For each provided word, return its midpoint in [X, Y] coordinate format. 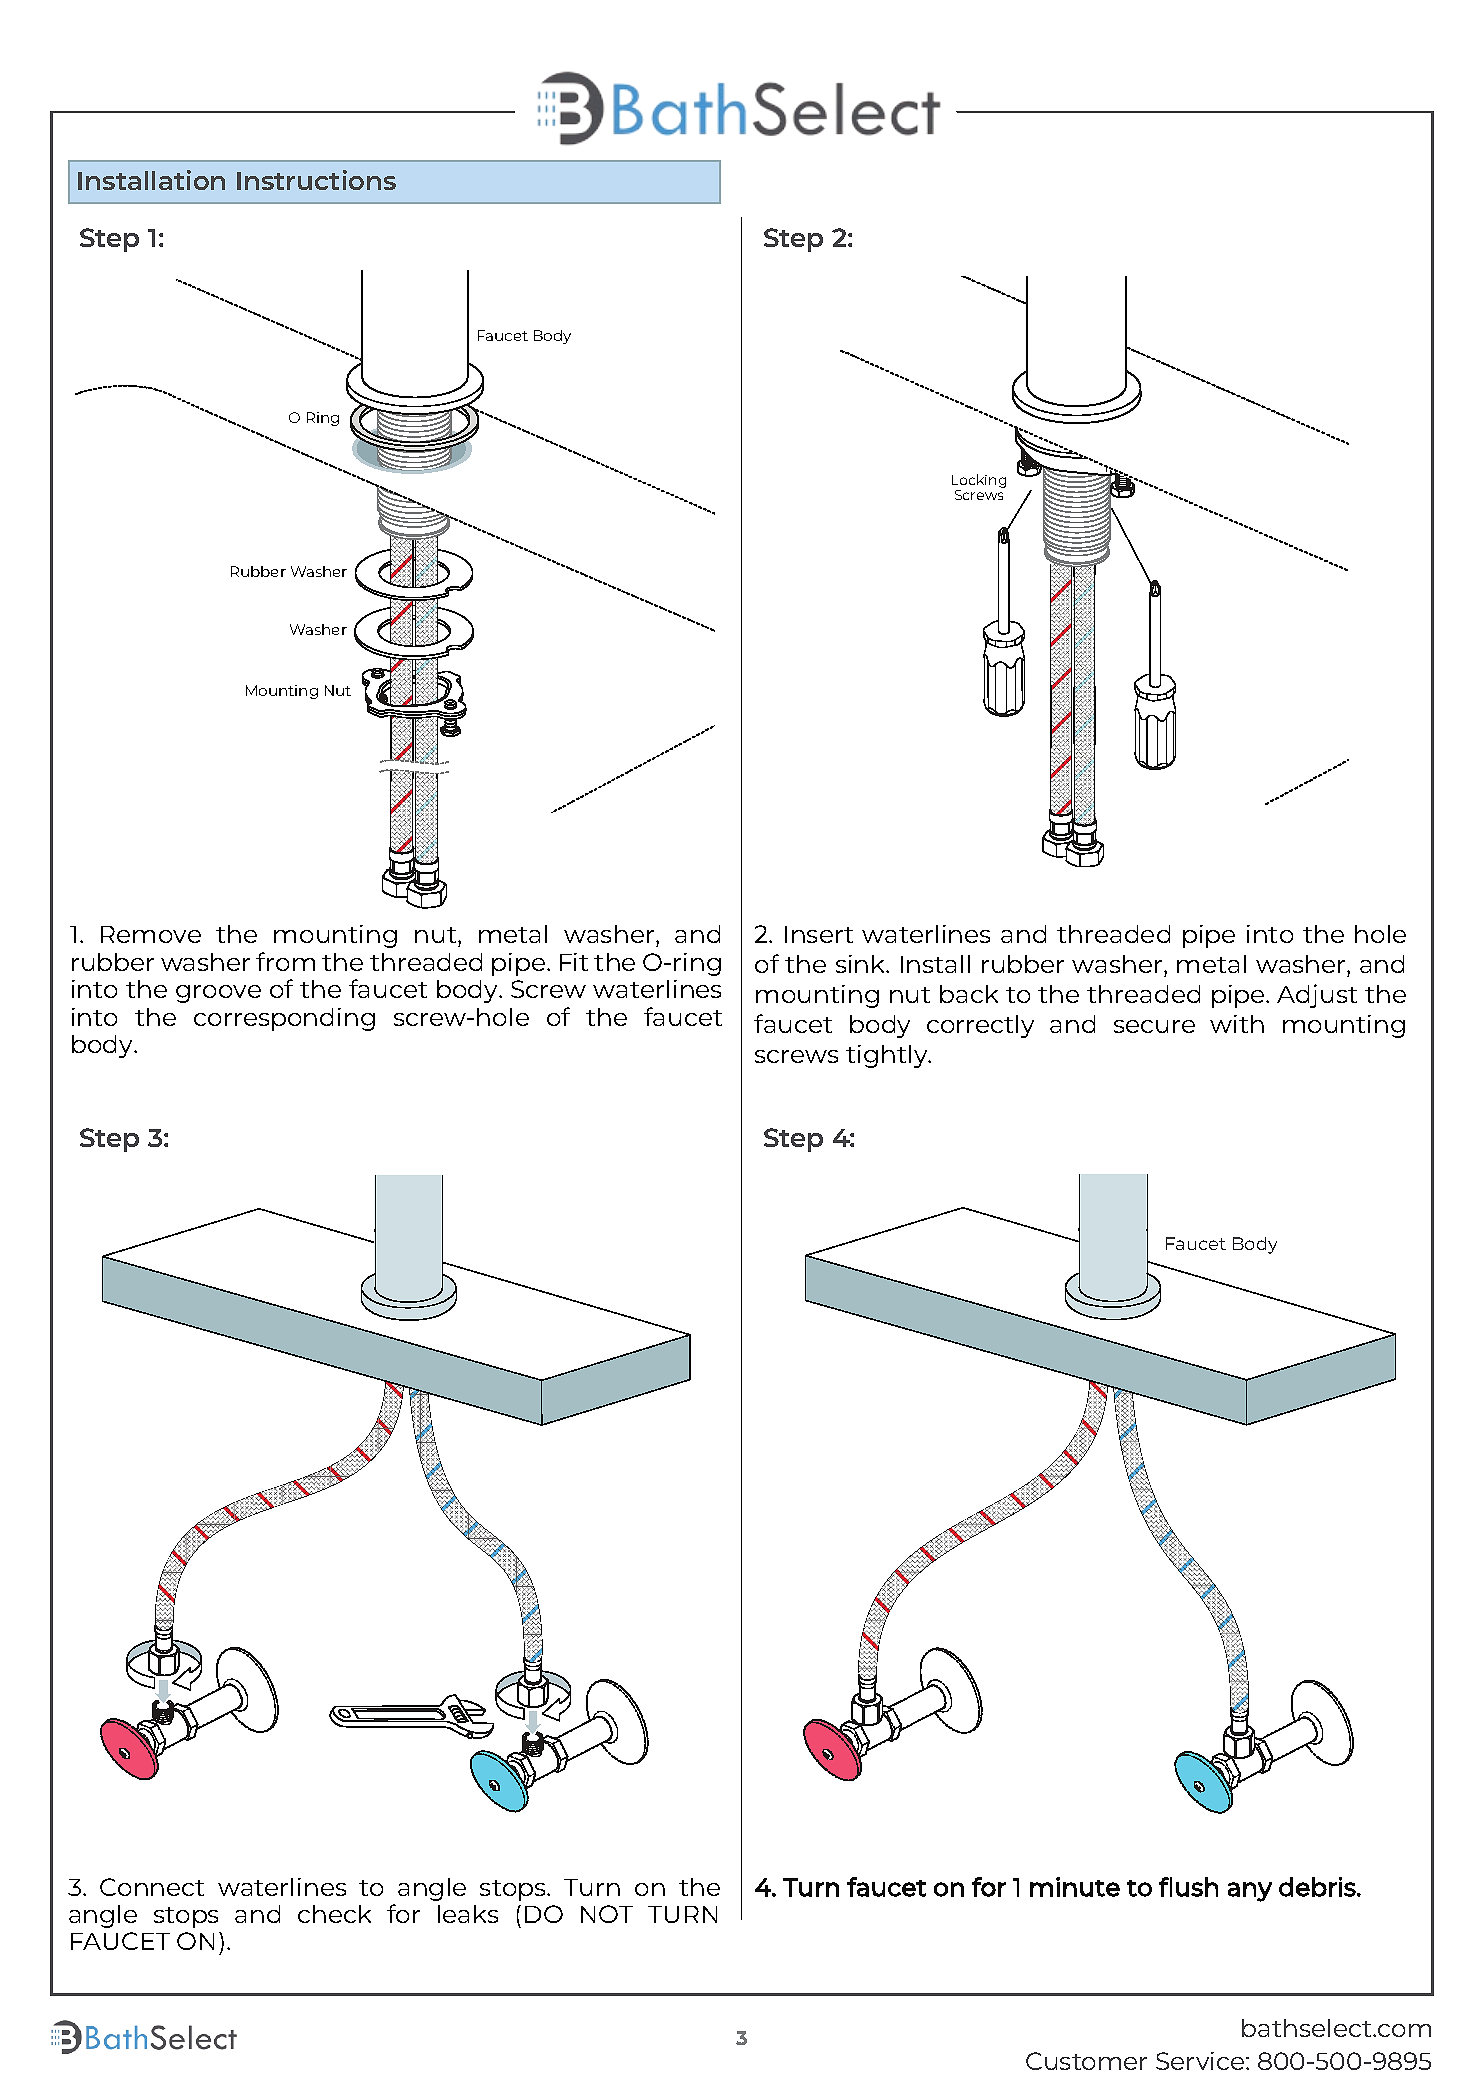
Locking [979, 482]
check [334, 1914]
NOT [607, 1914]
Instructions [316, 180]
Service [1201, 2061]
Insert [819, 934]
